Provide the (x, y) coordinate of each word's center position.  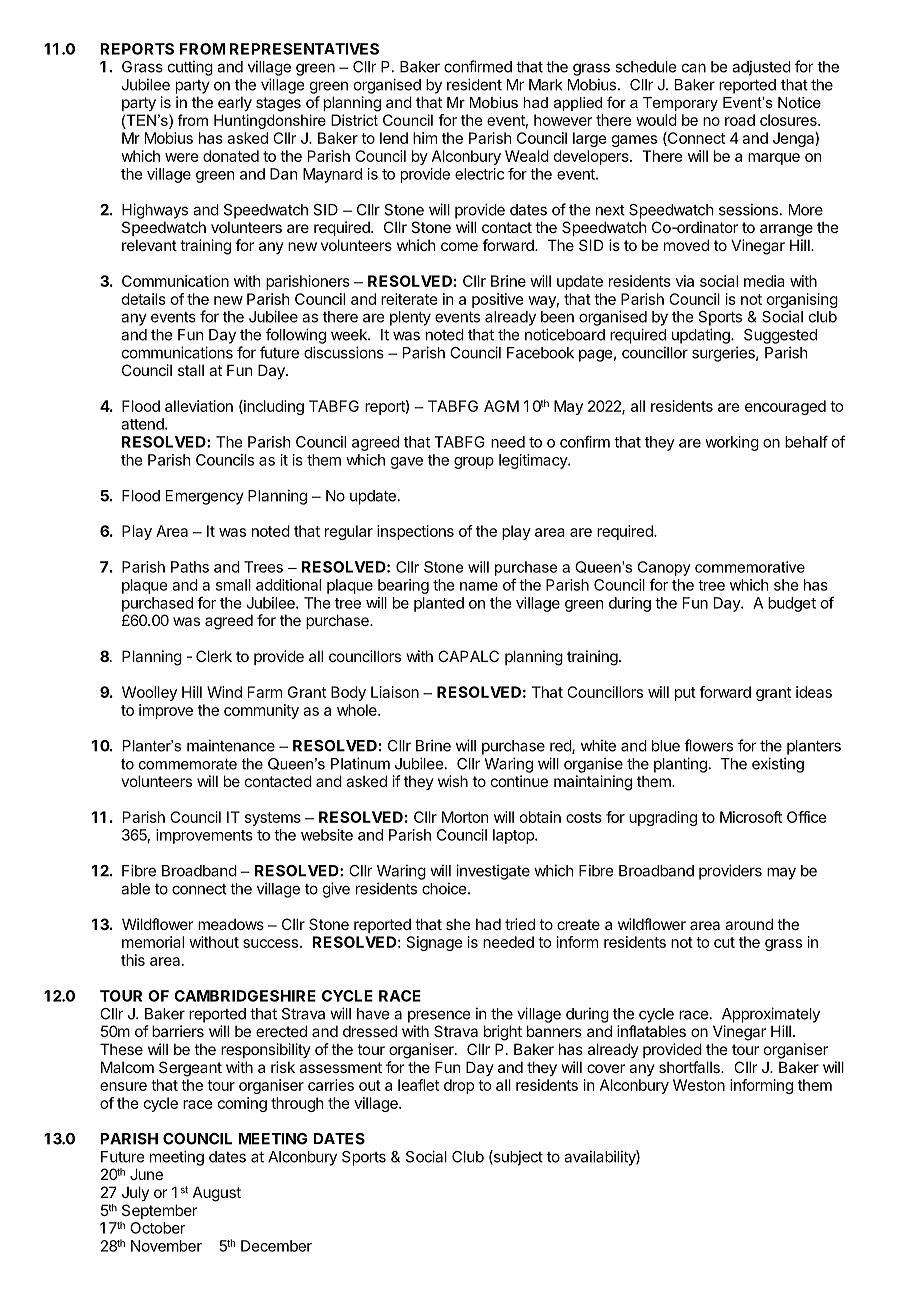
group (474, 463)
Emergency (205, 497)
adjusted (761, 68)
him (425, 138)
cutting (190, 68)
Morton (465, 817)
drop (459, 1086)
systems (273, 819)
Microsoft (751, 817)
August (217, 1194)
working (732, 443)
